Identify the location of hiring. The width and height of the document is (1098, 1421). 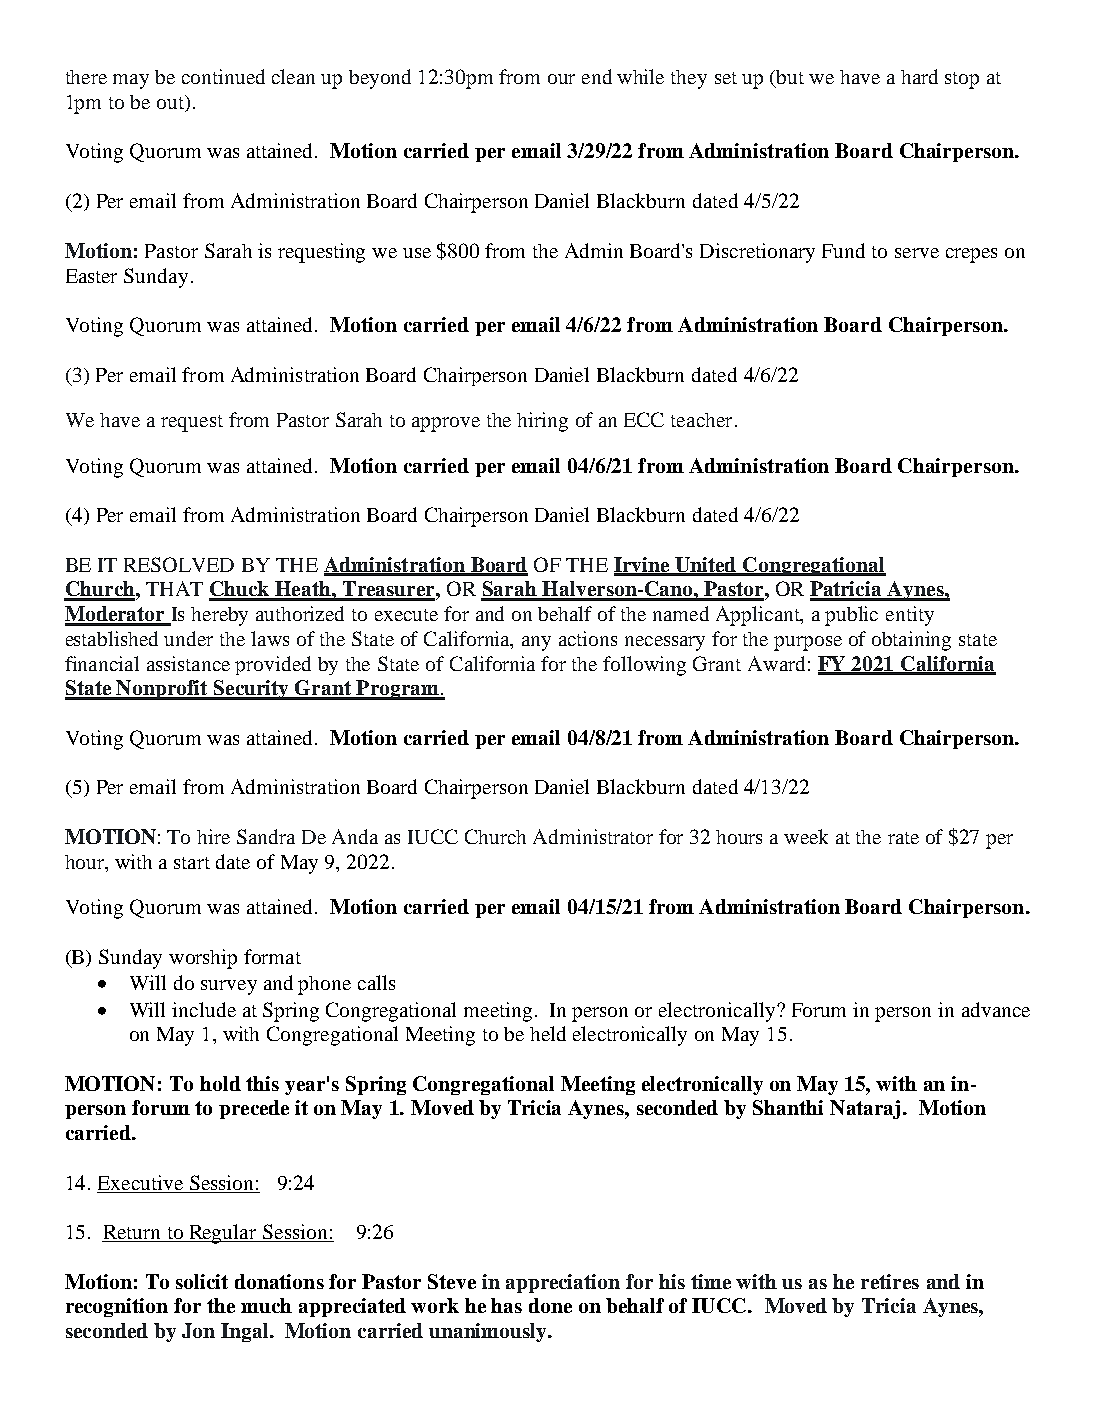
(542, 422).
